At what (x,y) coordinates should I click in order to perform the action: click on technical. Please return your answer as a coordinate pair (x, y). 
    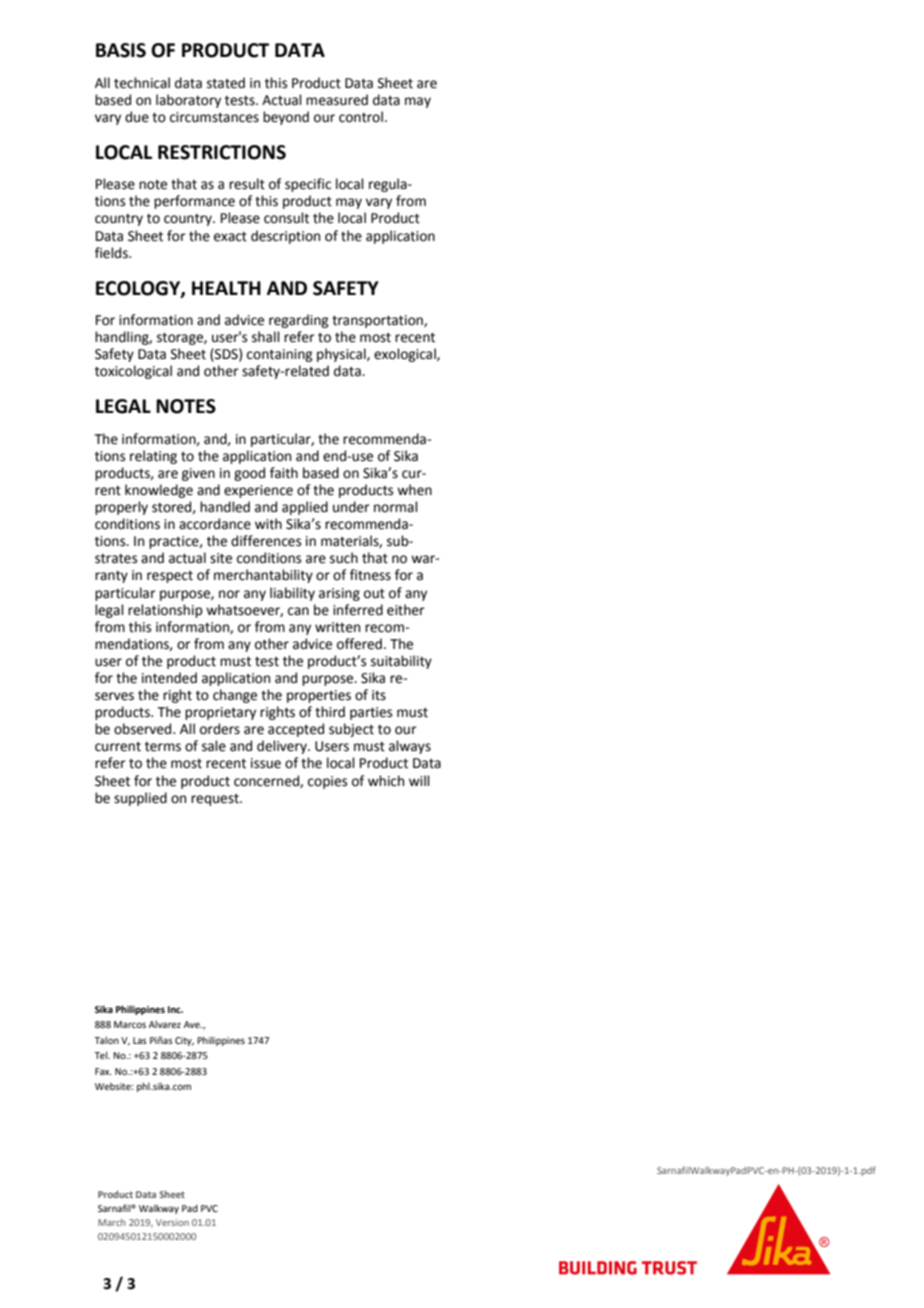
    Looking at the image, I should click on (142, 83).
